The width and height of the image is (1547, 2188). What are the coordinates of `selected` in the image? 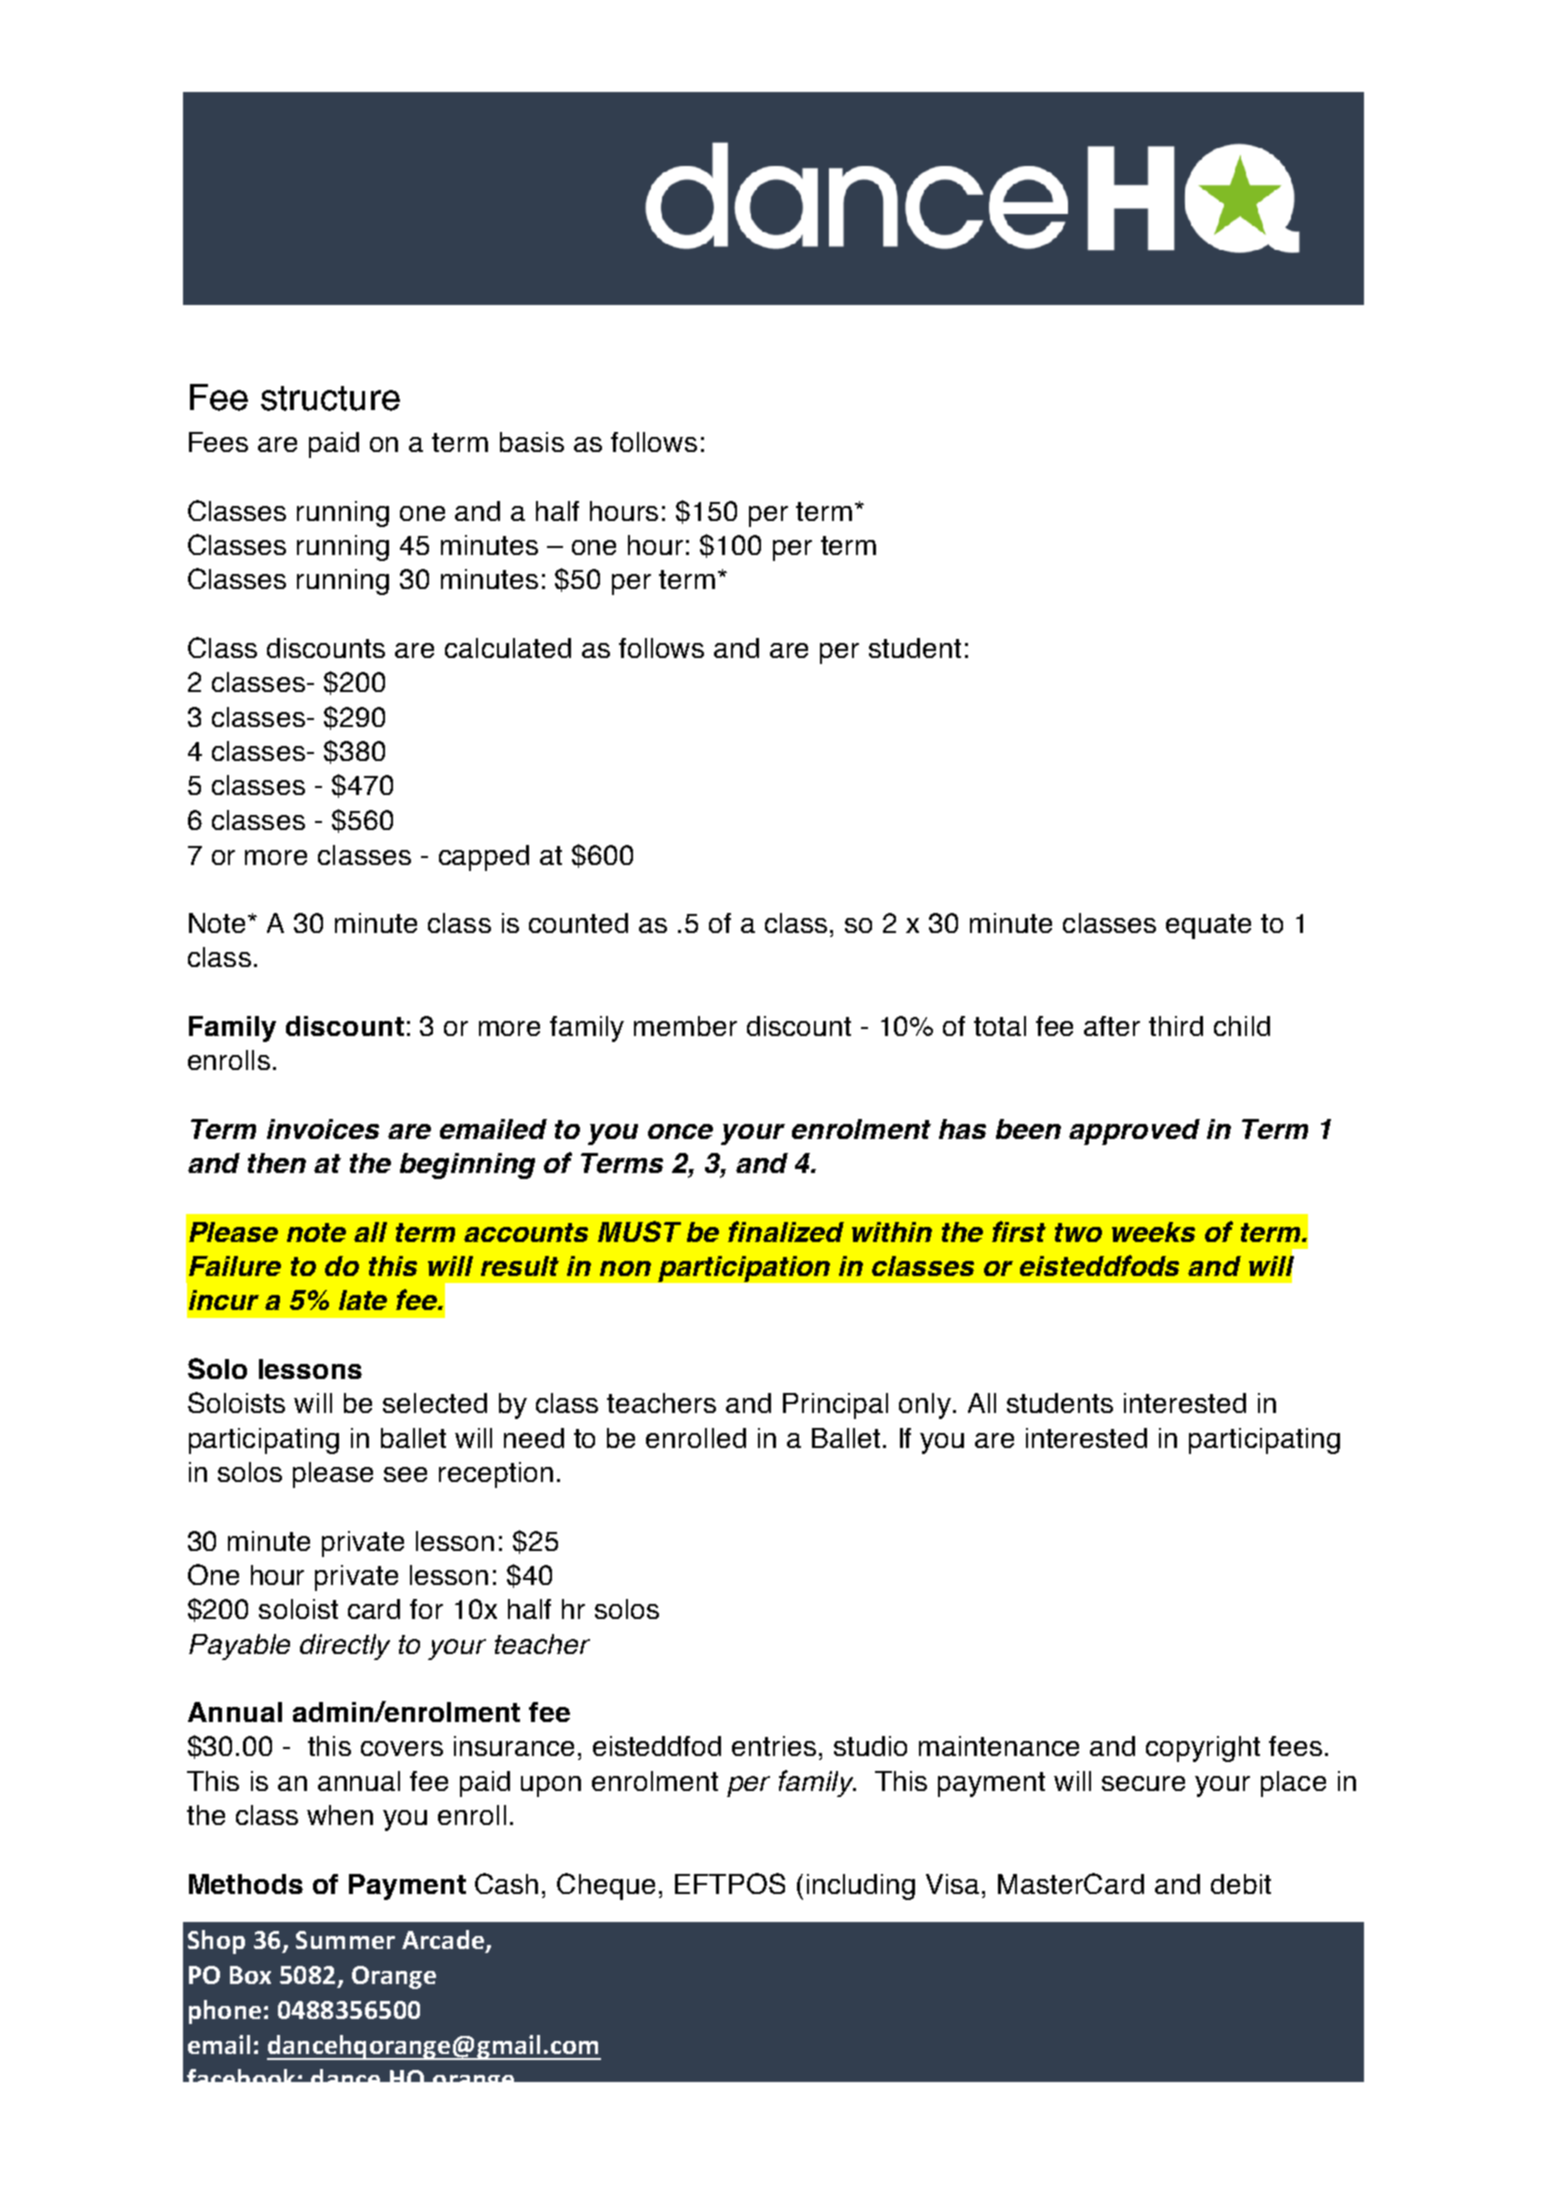 It's located at (435, 1403).
